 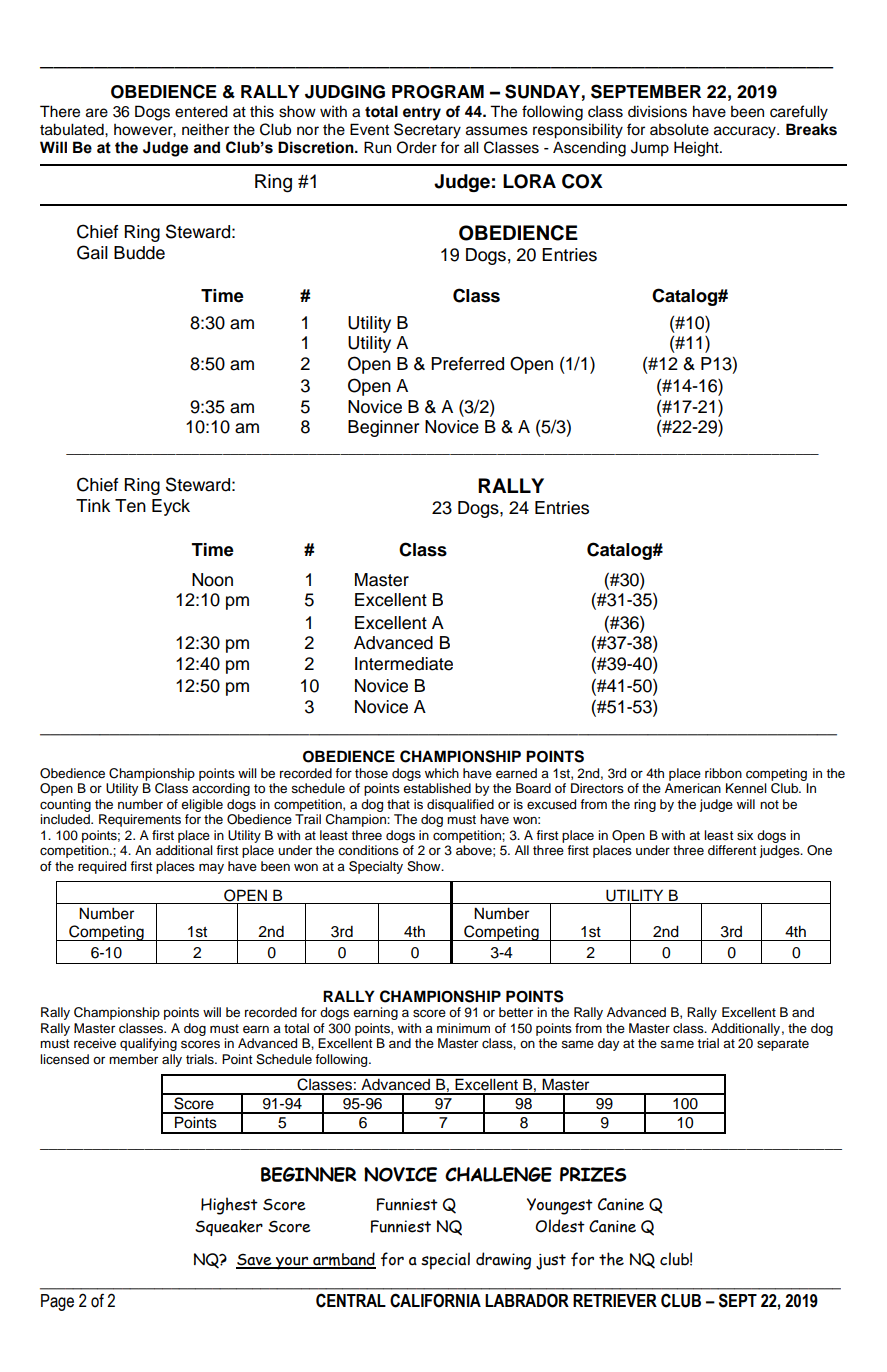 I want to click on Intermediate, so click(x=404, y=664).
